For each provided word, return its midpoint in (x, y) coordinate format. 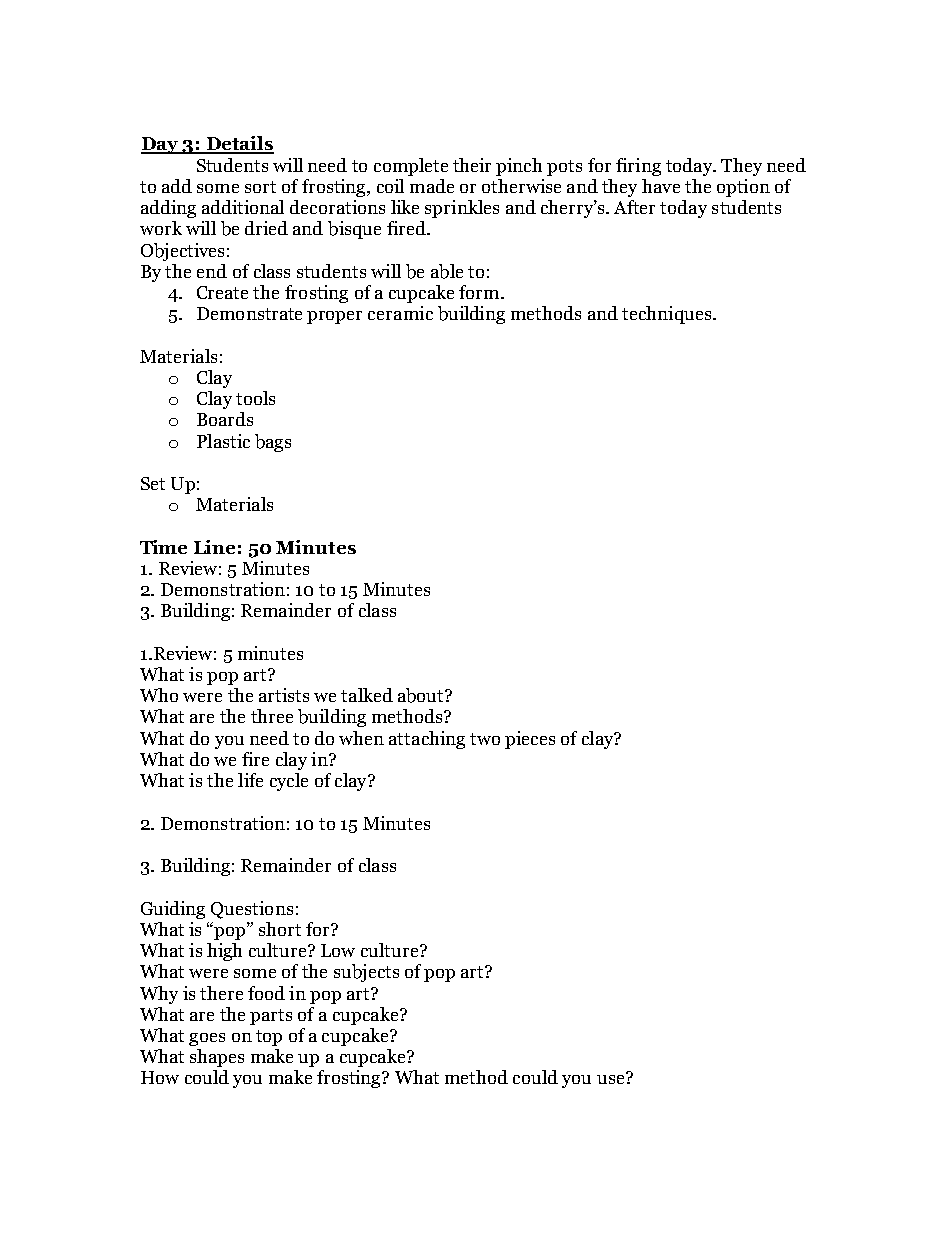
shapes (217, 1058)
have (661, 186)
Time (163, 547)
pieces (530, 740)
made (432, 186)
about (422, 695)
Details (239, 144)
